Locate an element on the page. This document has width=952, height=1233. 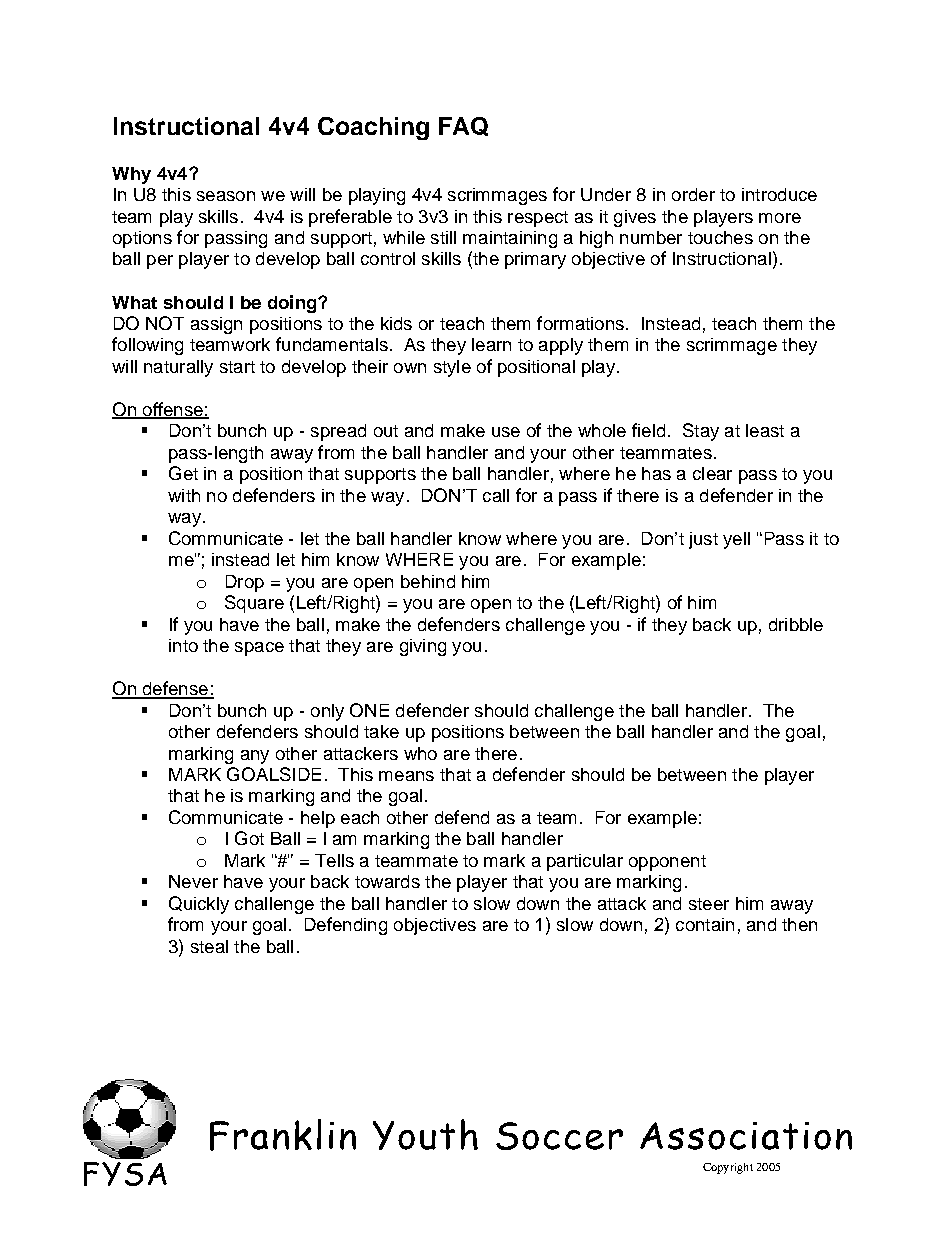
Never is located at coordinates (193, 881).
